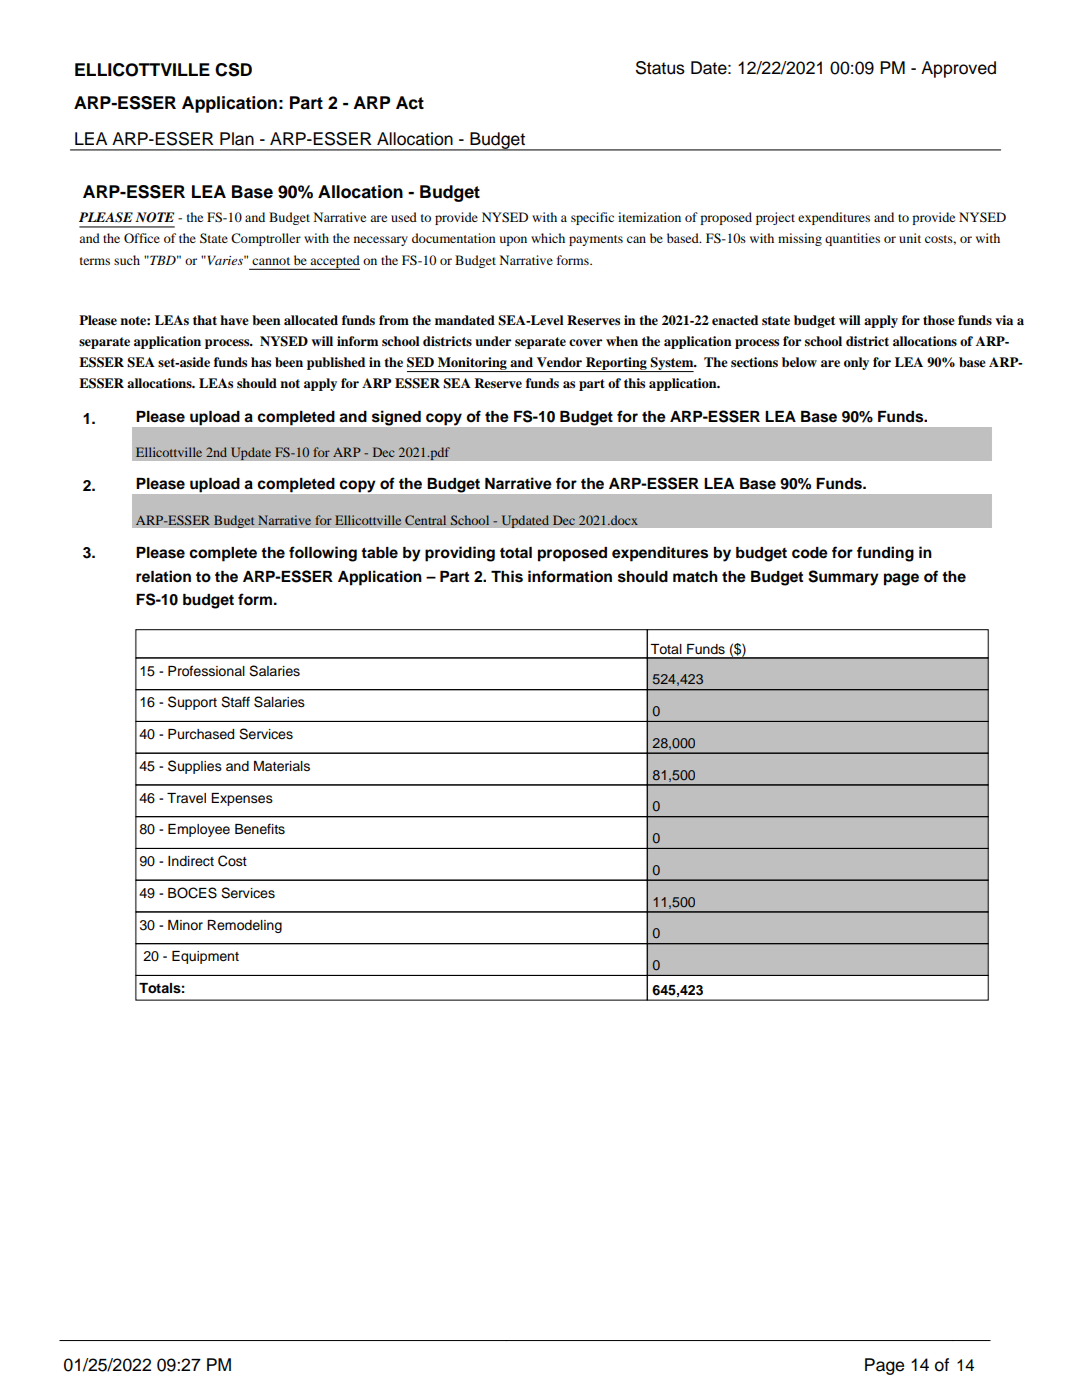 This screenshot has width=1080, height=1397. I want to click on Benefits, so click(260, 829).
